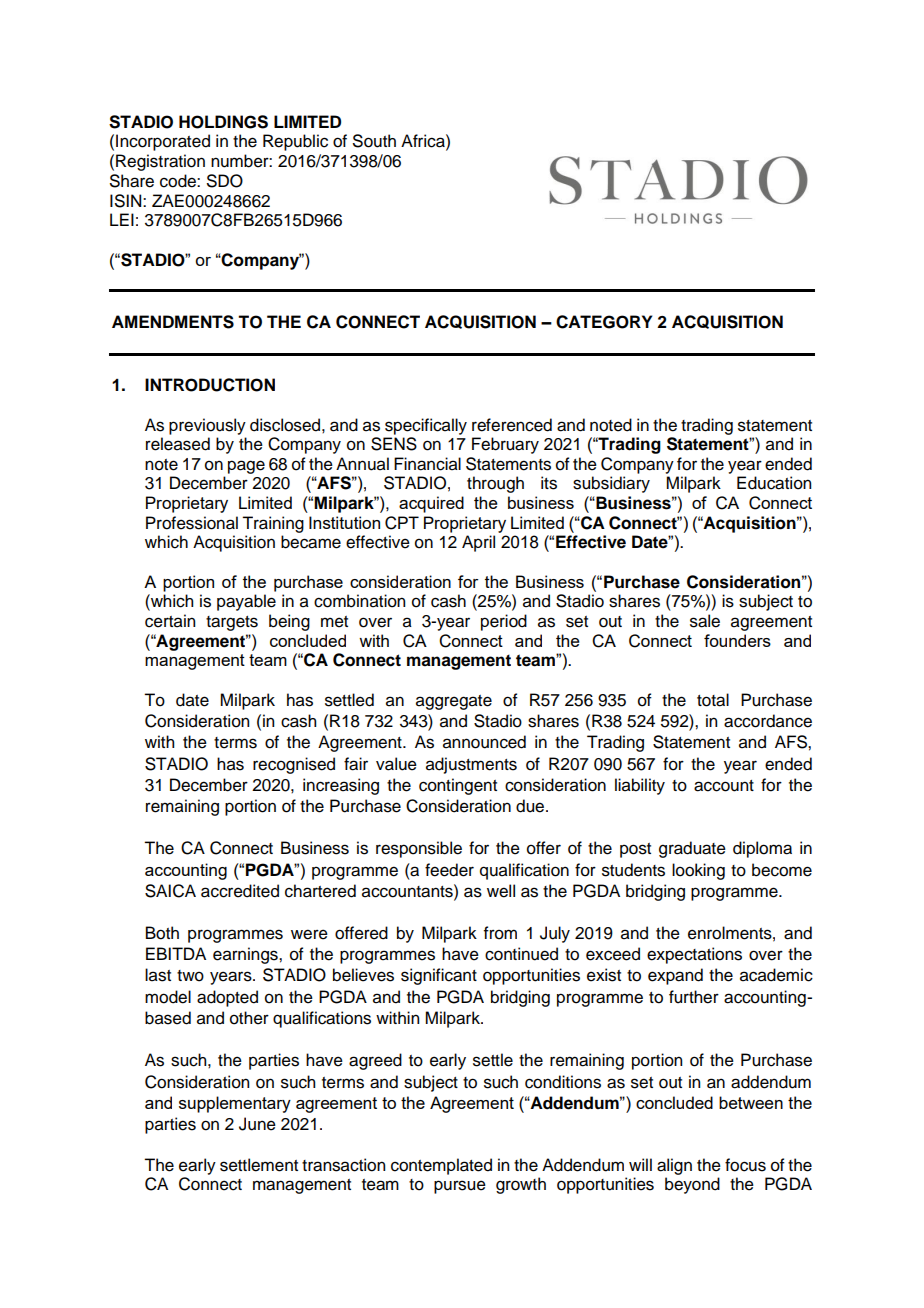 The height and width of the screenshot is (1308, 924). I want to click on INTRODUCTION, so click(210, 385).
